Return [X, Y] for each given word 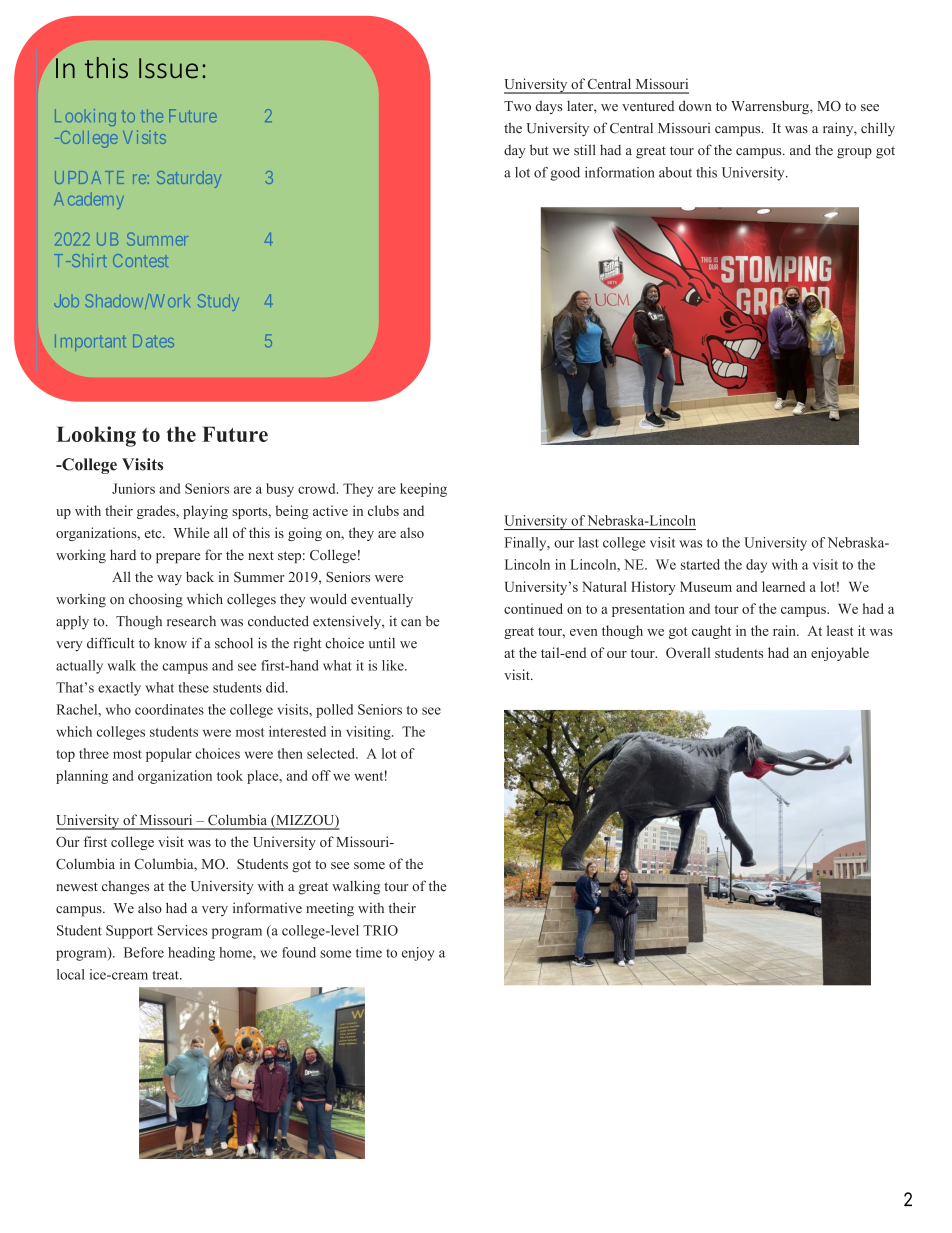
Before [144, 952]
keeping [423, 490]
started [700, 564]
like [394, 665]
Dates [153, 341]
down [695, 105]
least [840, 630]
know [170, 643]
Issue [168, 68]
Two [517, 106]
